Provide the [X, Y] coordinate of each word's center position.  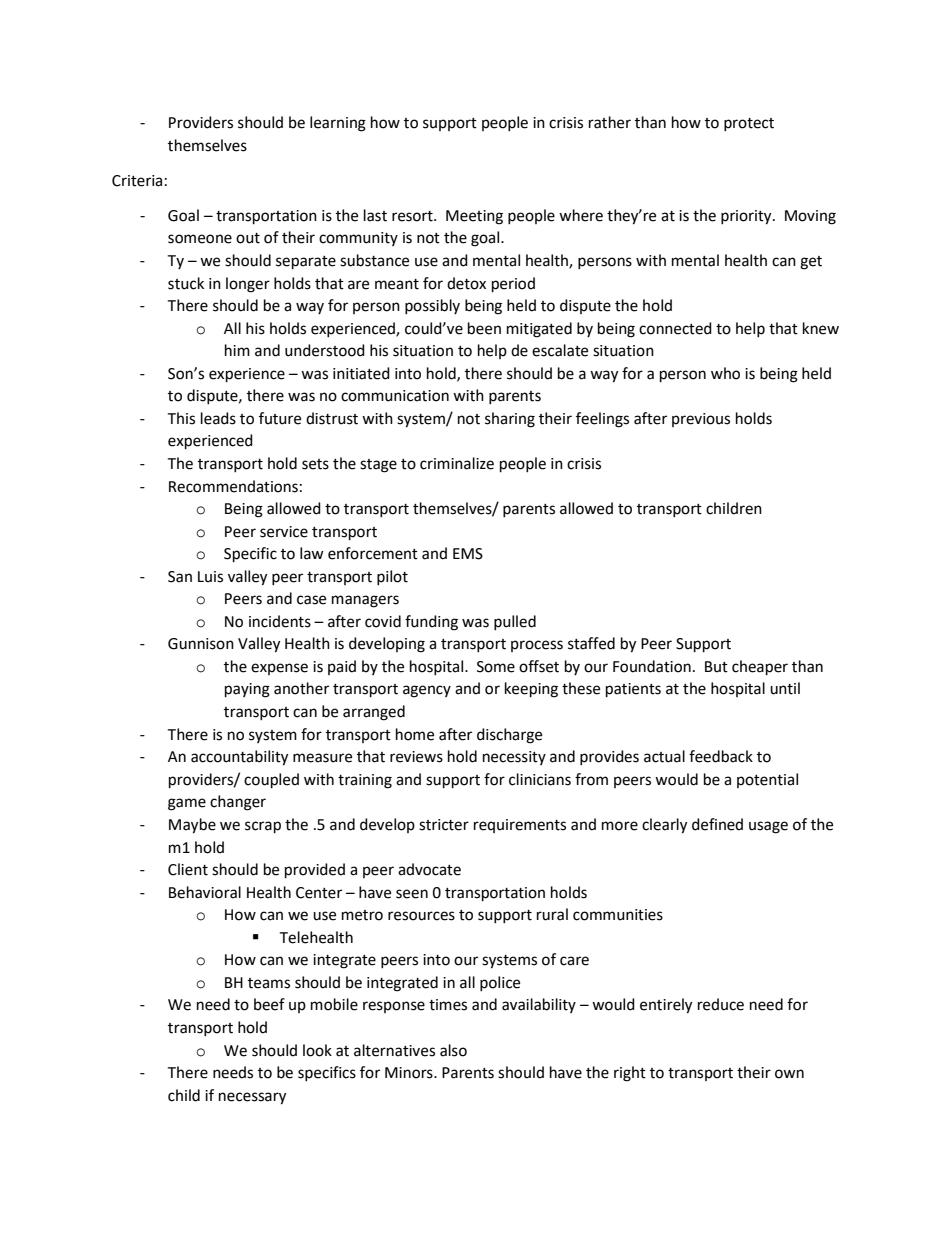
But [716, 667]
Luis [210, 577]
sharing [510, 420]
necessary [252, 1098]
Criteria [137, 181]
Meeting [474, 217]
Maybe [192, 826]
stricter [444, 825]
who [725, 373]
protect [749, 124]
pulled [515, 622]
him [237, 350]
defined [717, 824]
